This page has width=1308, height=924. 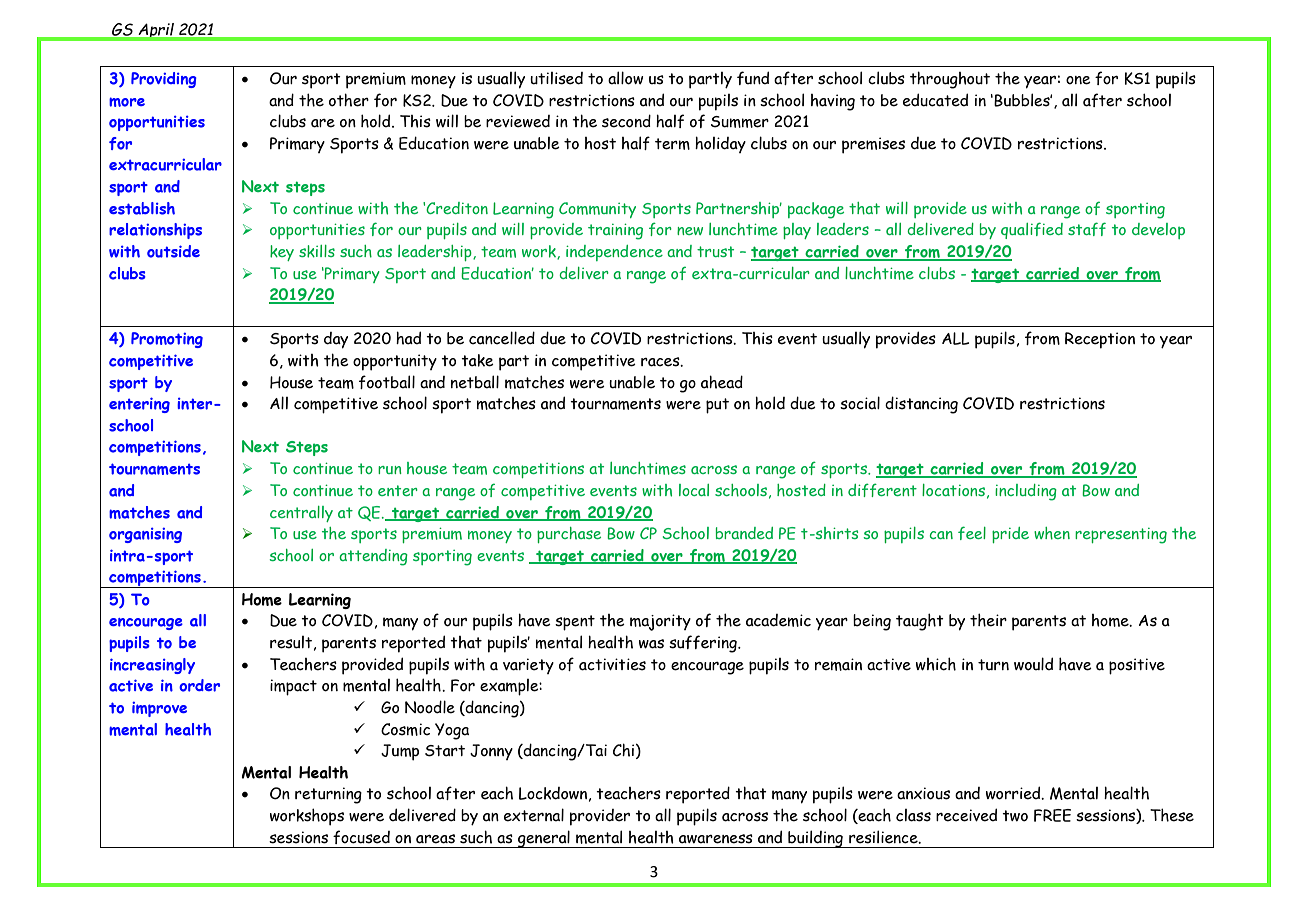 What do you see at coordinates (694, 490) in the page?
I see `local` at bounding box center [694, 490].
